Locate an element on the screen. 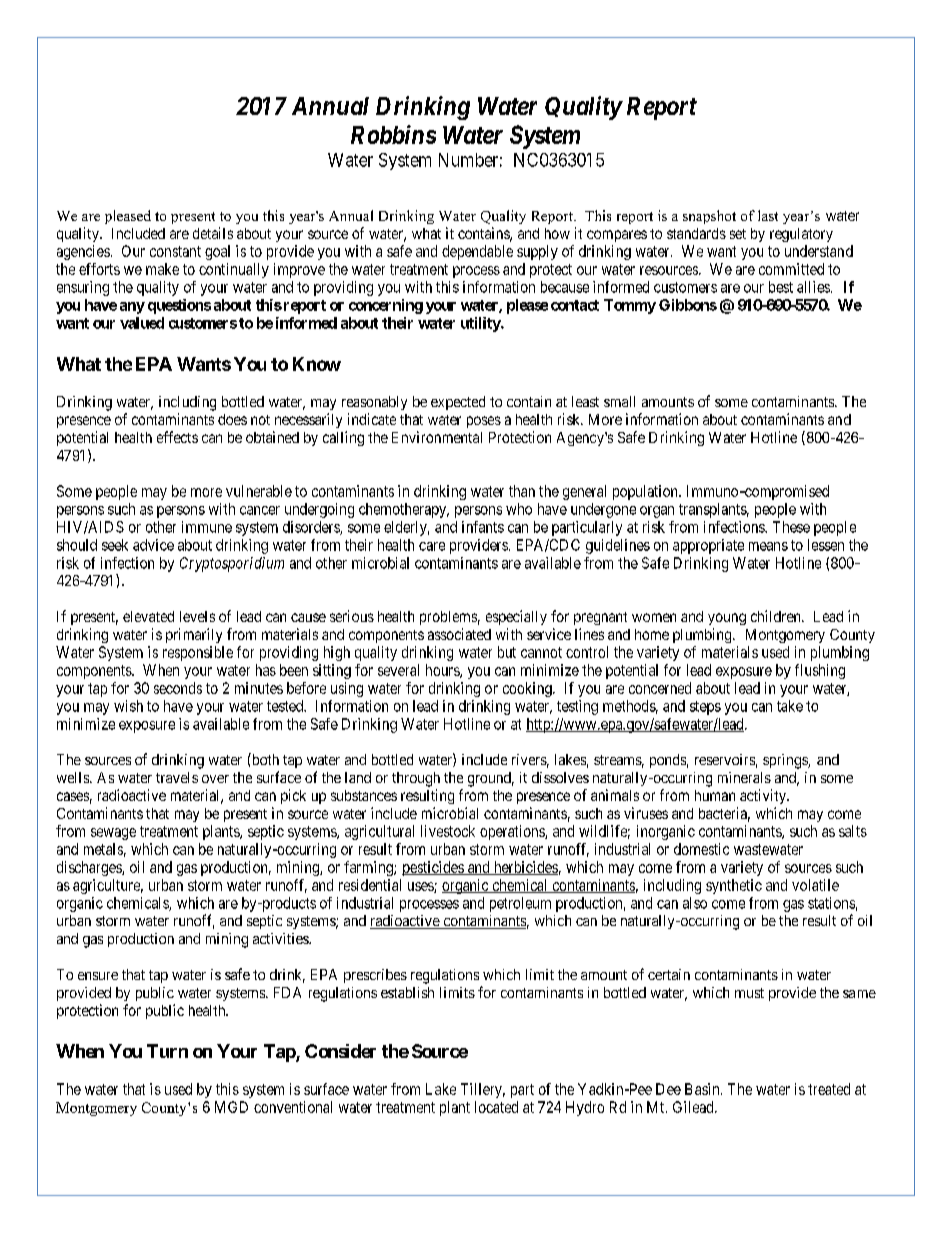 This screenshot has width=952, height=1233. constant is located at coordinates (175, 251).
